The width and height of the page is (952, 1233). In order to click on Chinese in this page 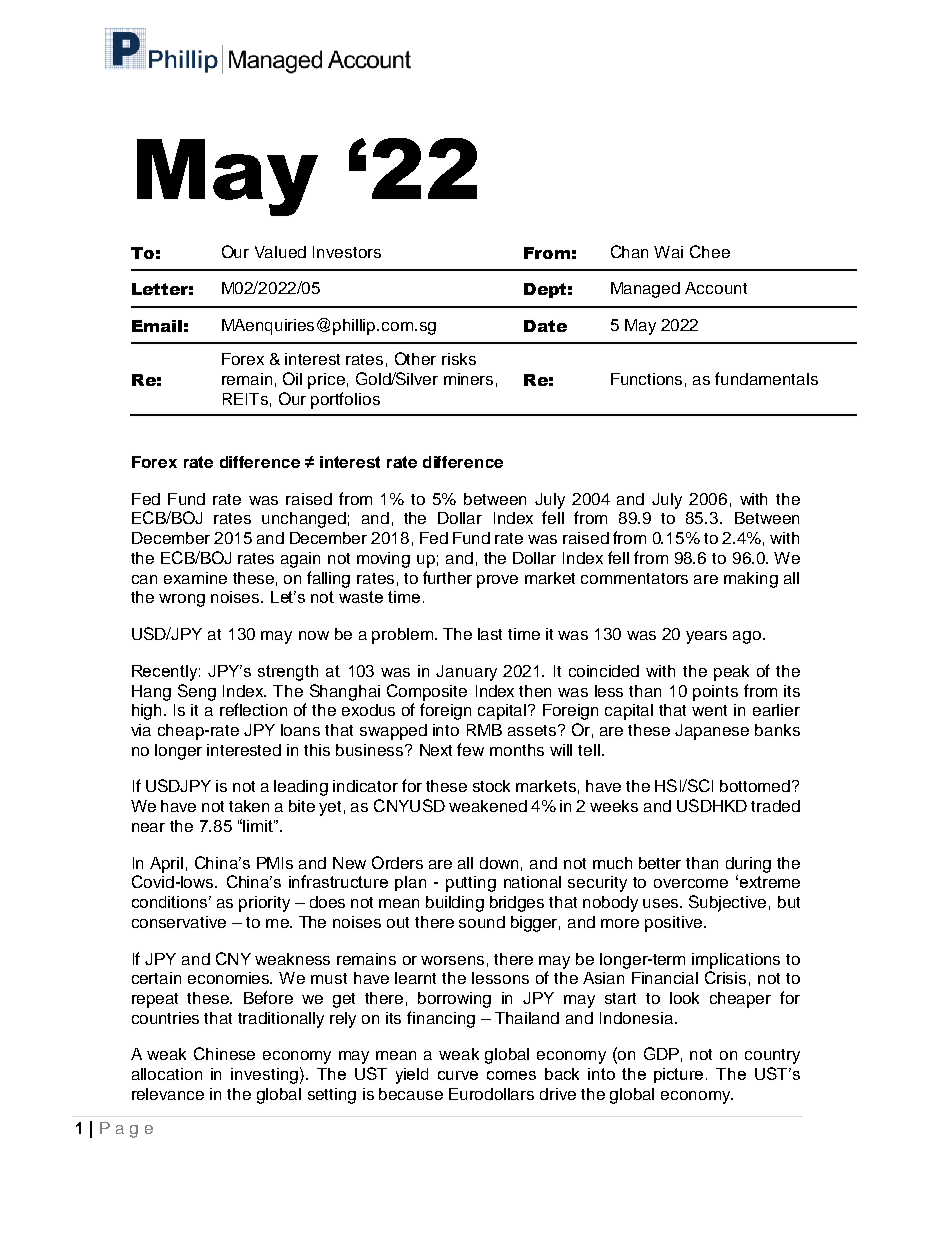, I will do `click(224, 1053)`.
